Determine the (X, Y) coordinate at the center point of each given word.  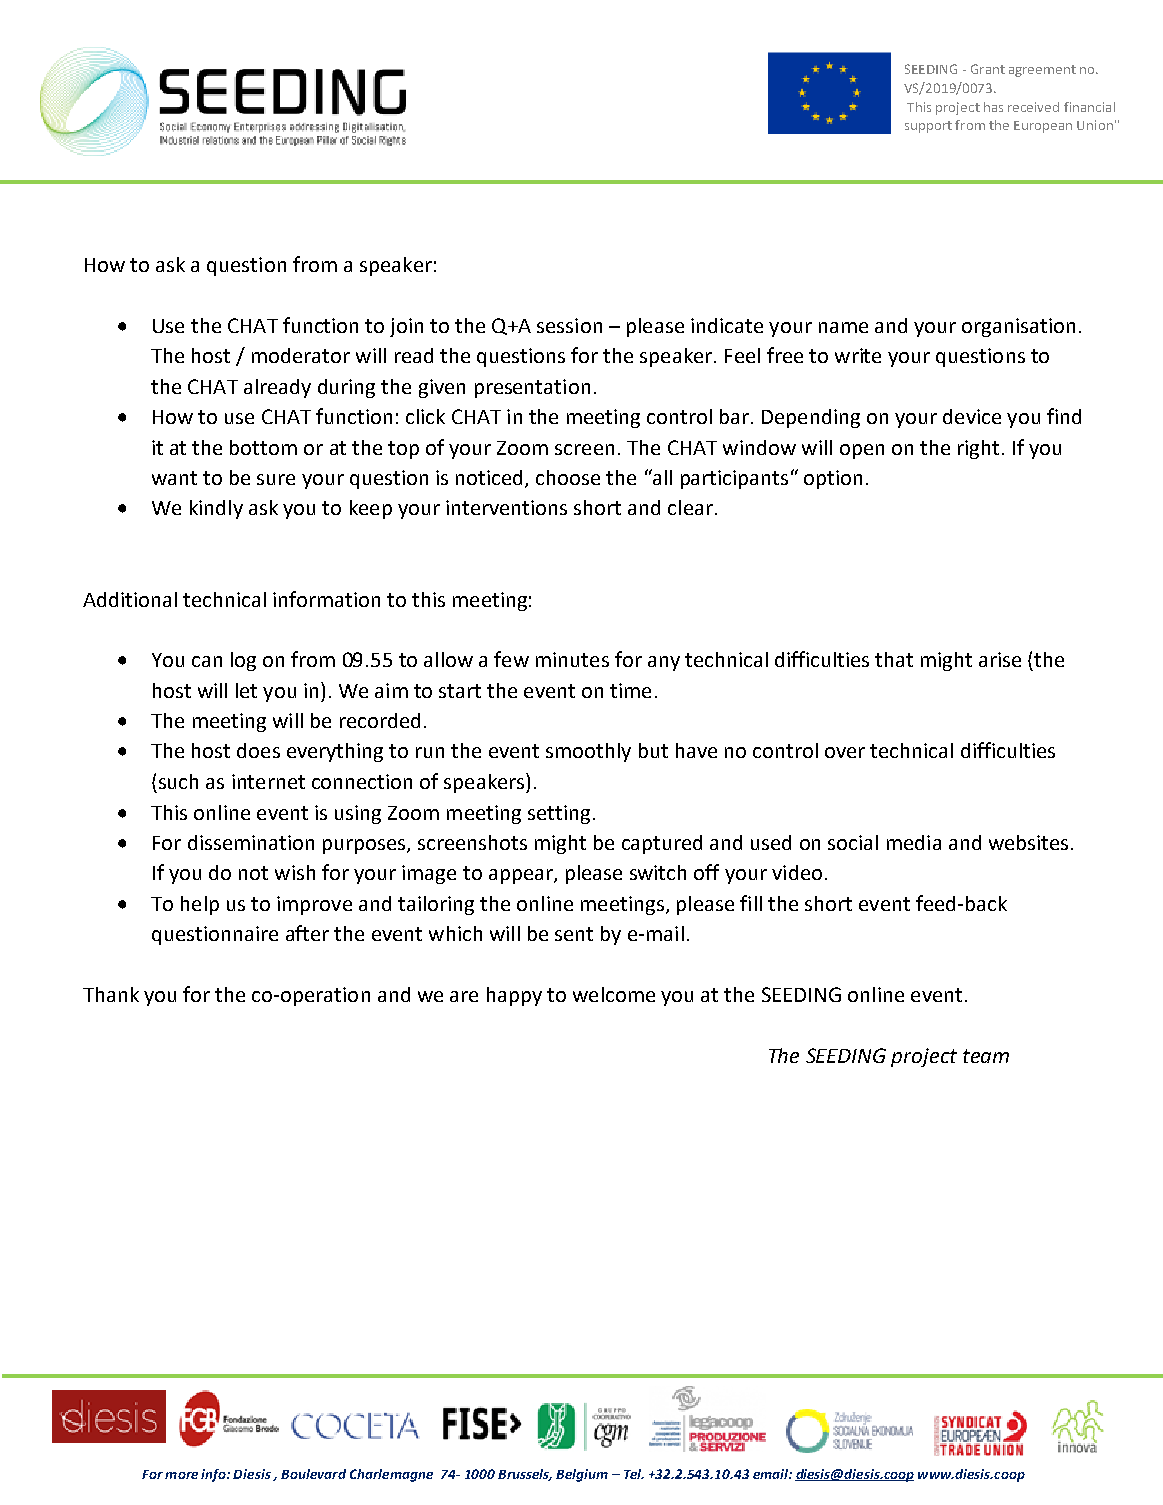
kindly (216, 509)
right (978, 449)
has (993, 107)
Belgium (582, 1475)
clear (690, 507)
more (181, 1475)
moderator (301, 355)
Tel (634, 1474)
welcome (614, 994)
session (569, 325)
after (307, 933)
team (986, 1056)
